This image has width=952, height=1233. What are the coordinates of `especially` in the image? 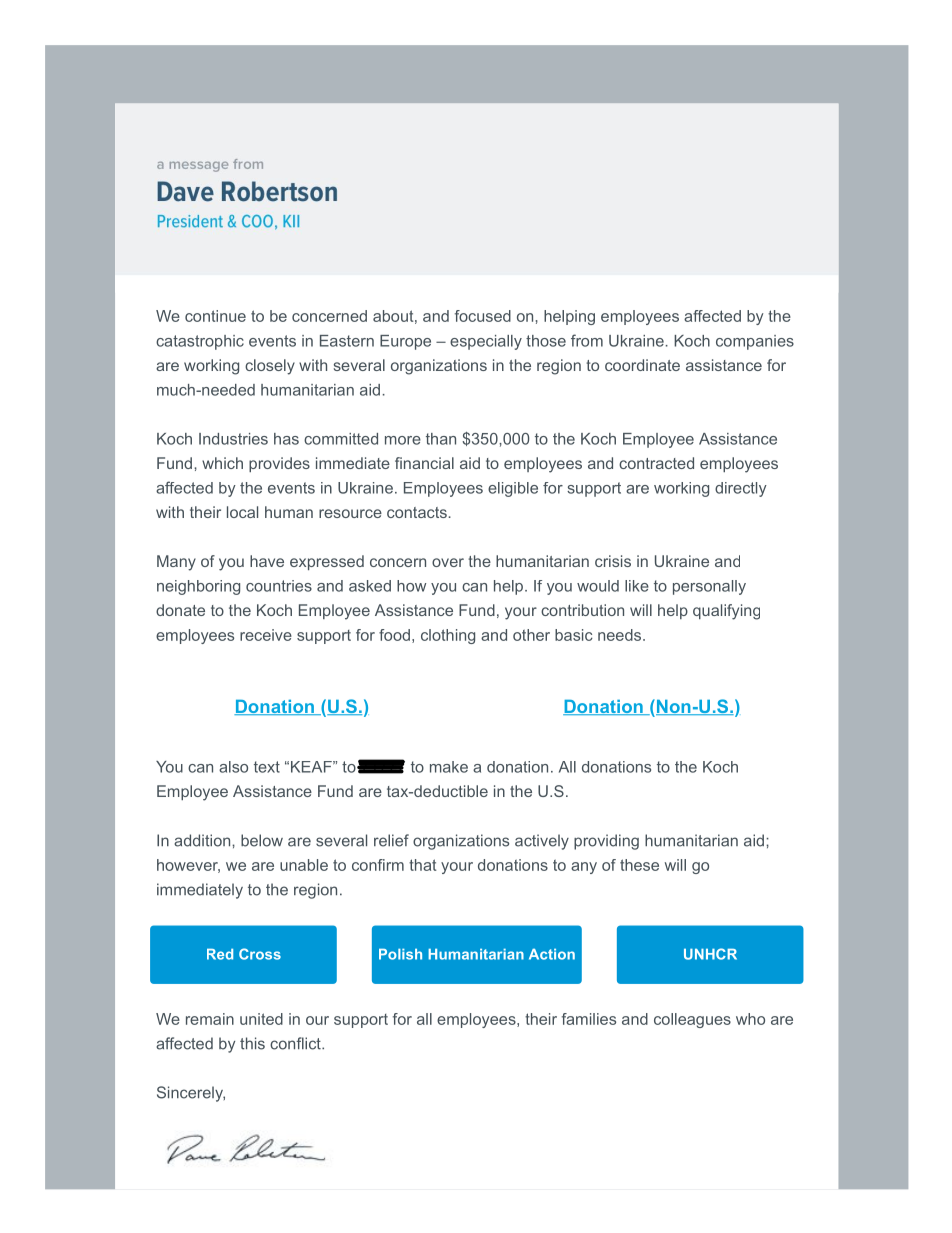 It's located at (486, 342).
